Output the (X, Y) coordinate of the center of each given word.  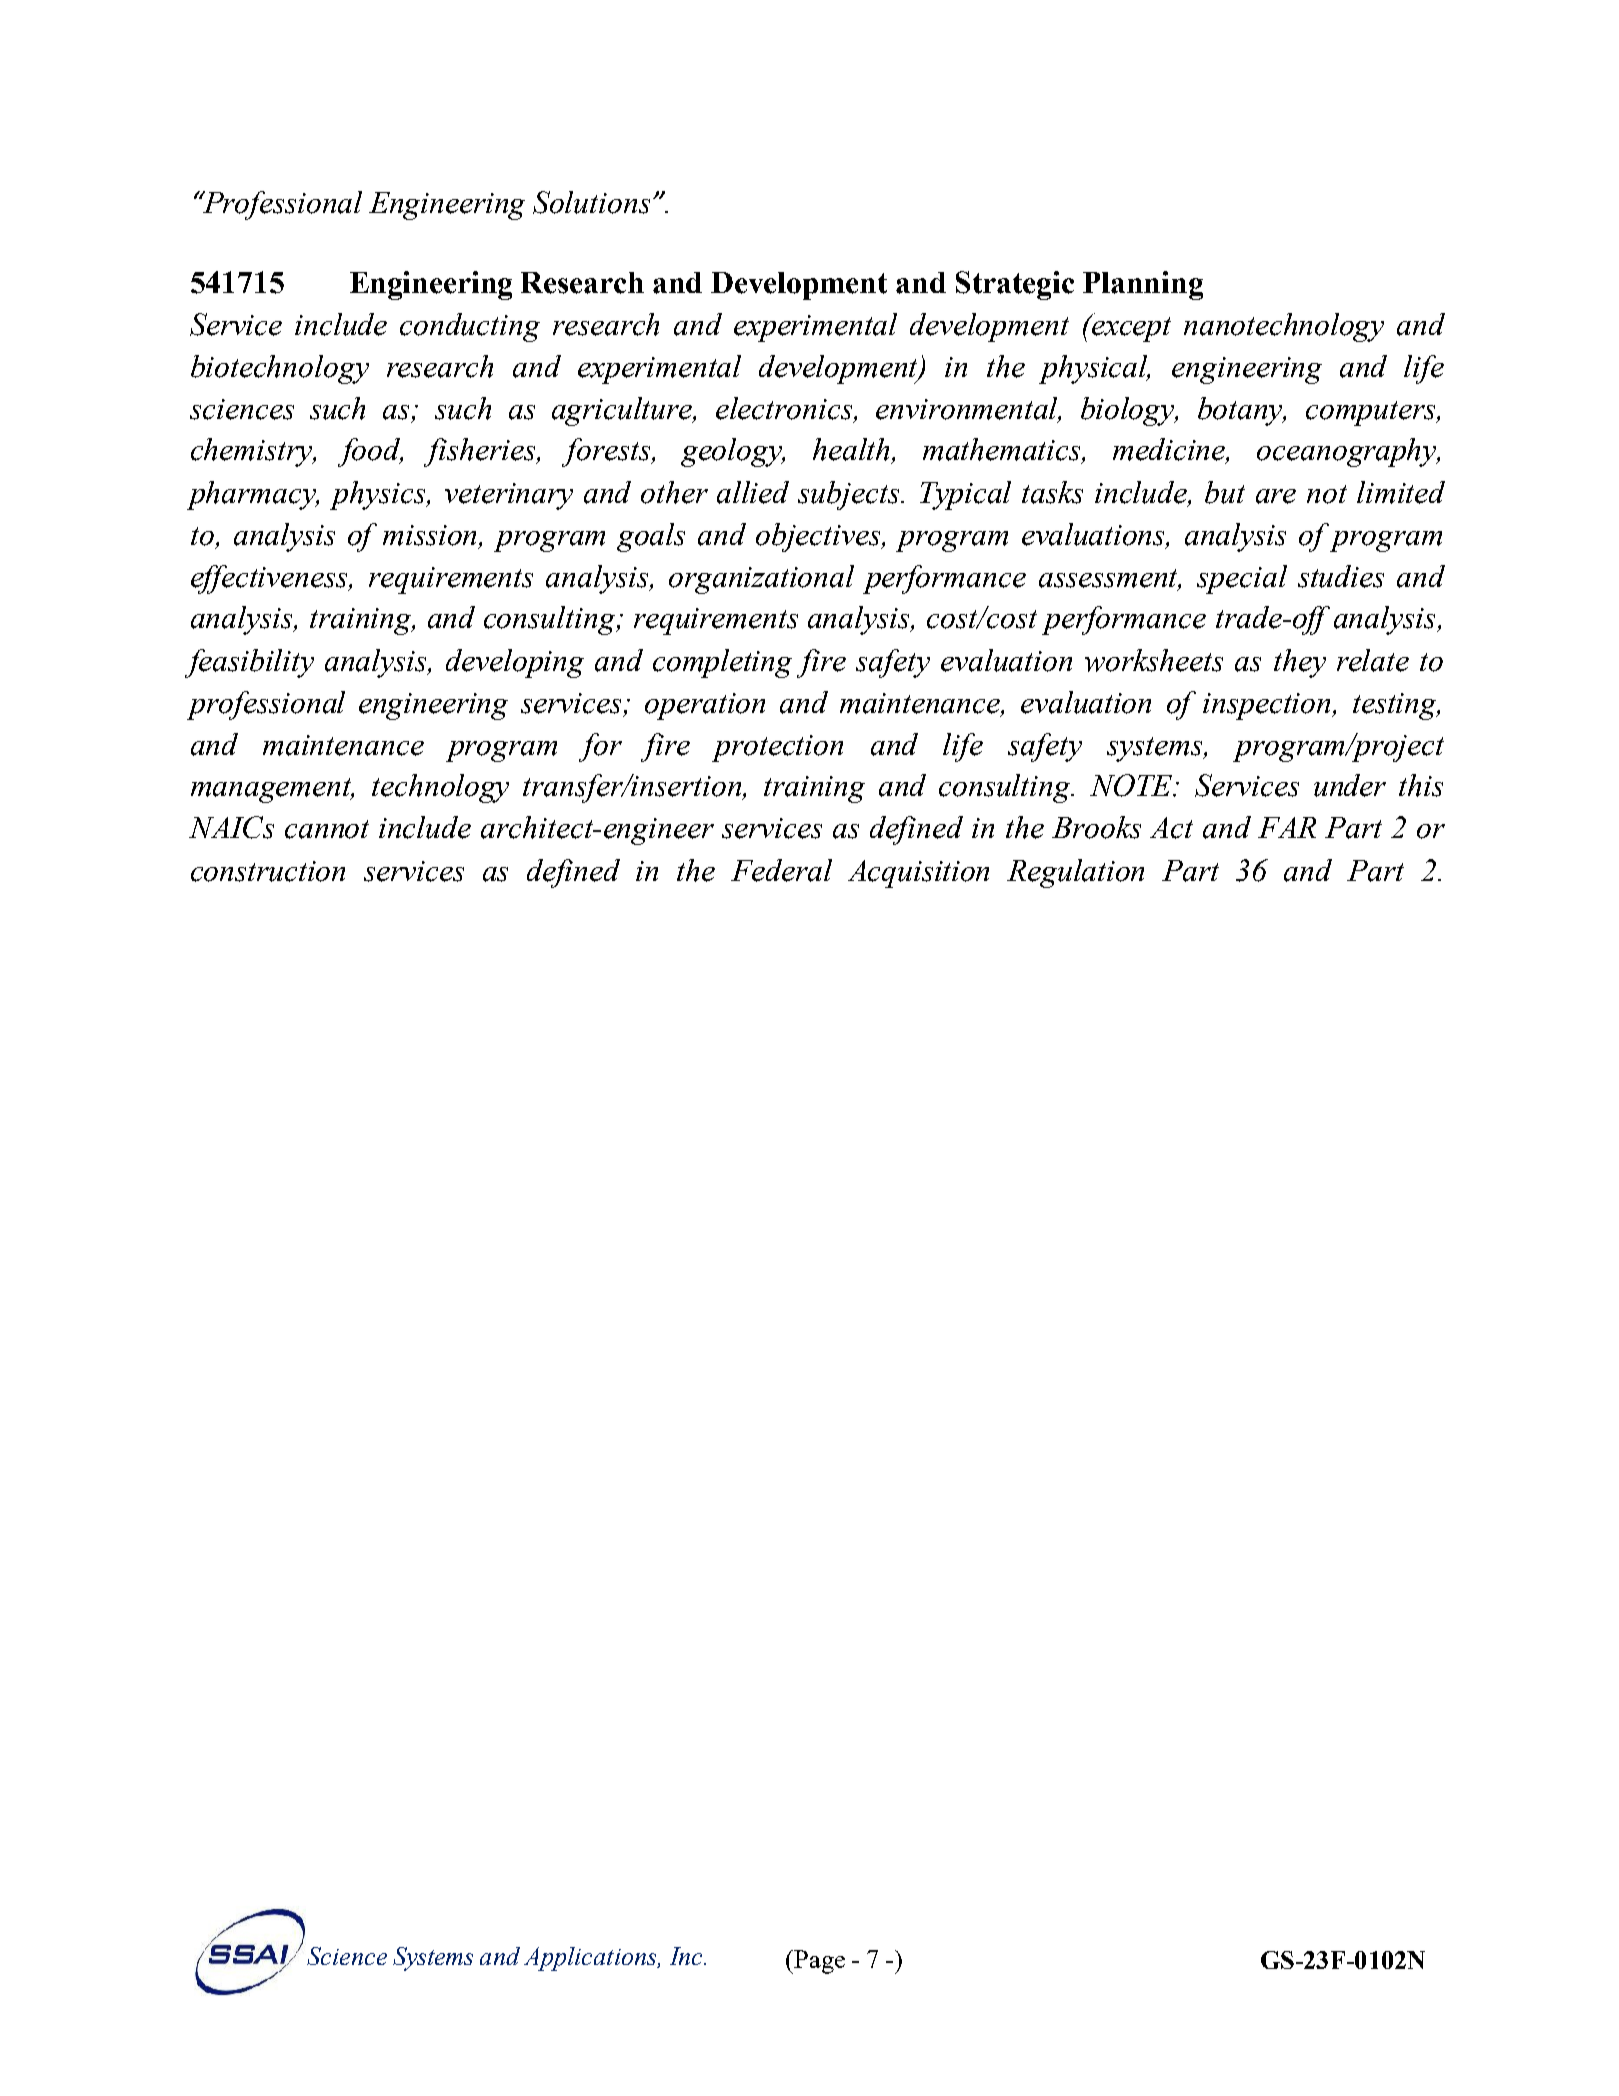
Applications (591, 1959)
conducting (470, 327)
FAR (1287, 827)
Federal (781, 870)
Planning (1143, 285)
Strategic (1015, 285)
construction (268, 871)
